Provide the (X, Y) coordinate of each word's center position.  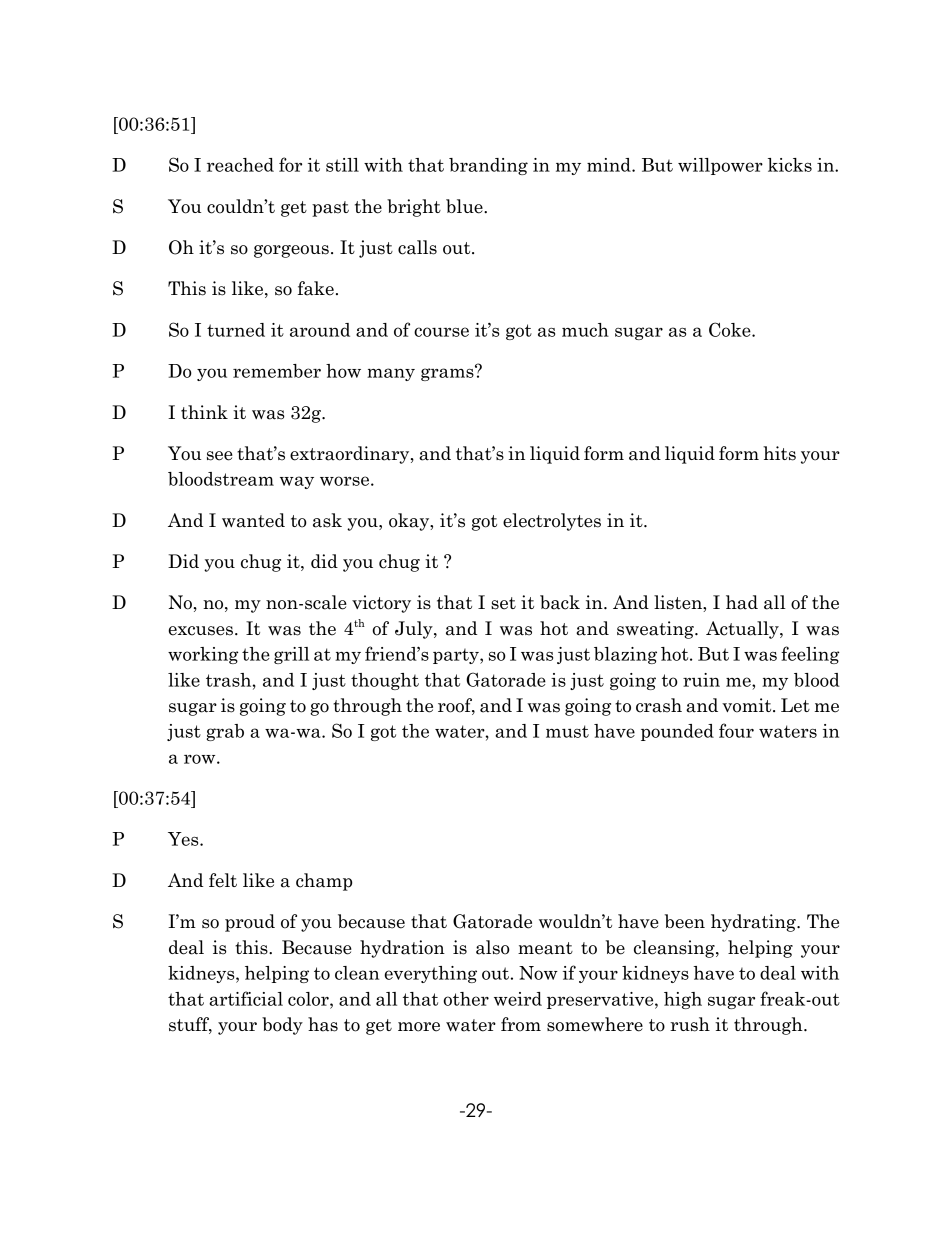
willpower (720, 166)
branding (488, 166)
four (736, 730)
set (503, 603)
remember (277, 371)
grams (448, 373)
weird (518, 999)
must (567, 731)
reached (240, 165)
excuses (200, 631)
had (742, 602)
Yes (184, 839)
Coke (731, 329)
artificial (246, 998)
